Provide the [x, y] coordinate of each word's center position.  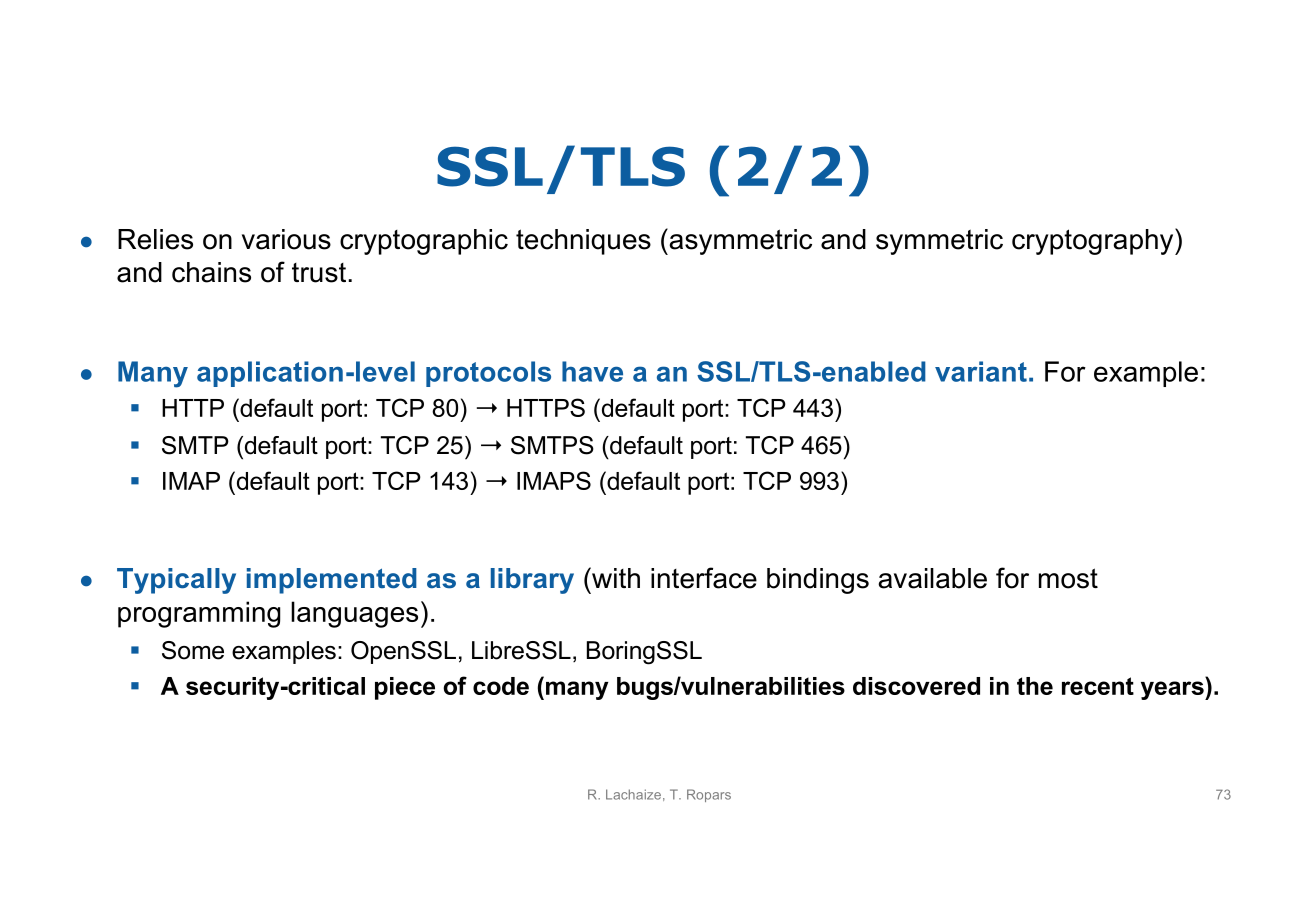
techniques [583, 242]
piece [405, 688]
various [286, 239]
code [501, 686]
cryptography [1094, 241]
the [1035, 686]
